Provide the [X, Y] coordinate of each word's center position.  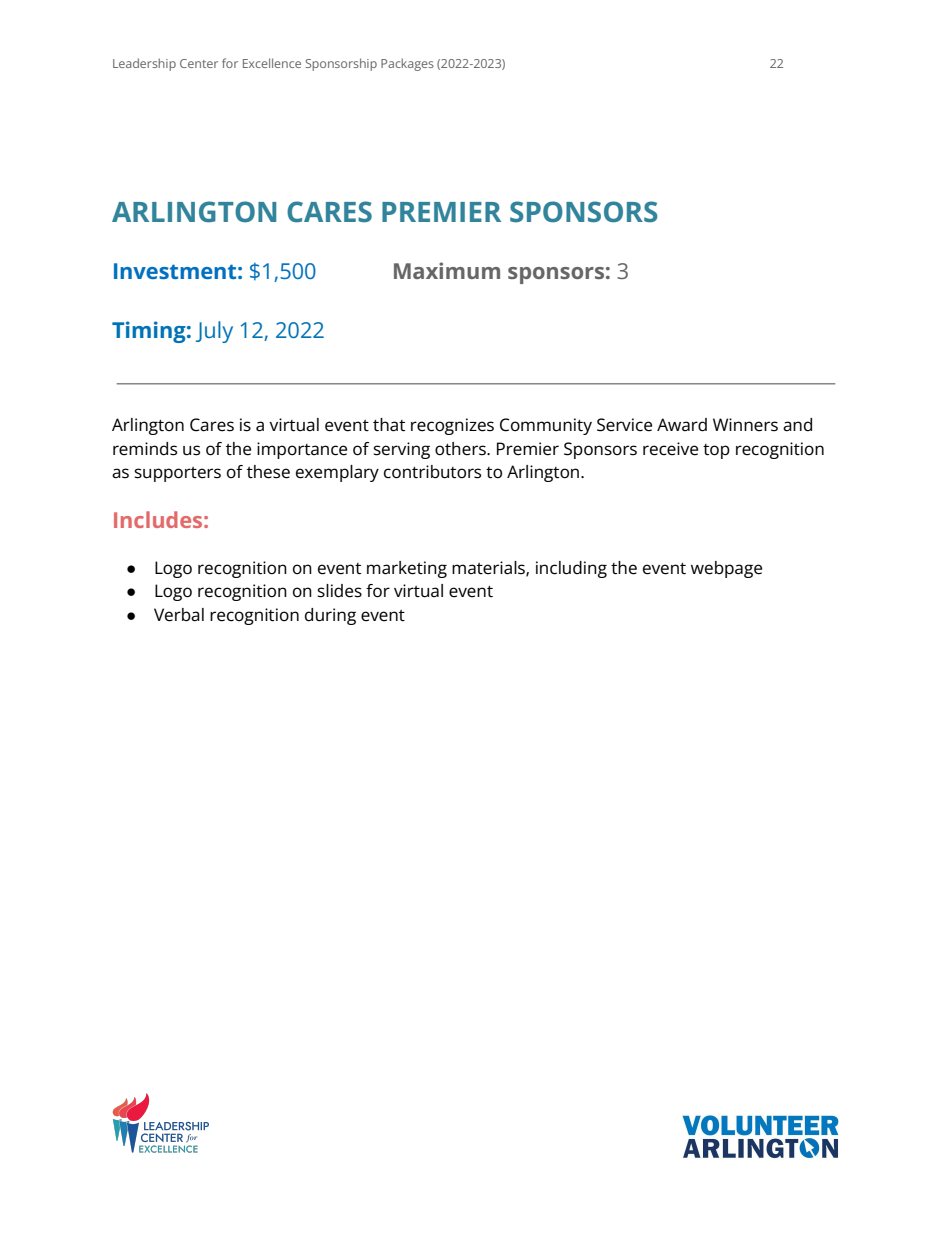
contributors [432, 472]
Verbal [179, 615]
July [214, 332]
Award [682, 425]
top [716, 451]
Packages [407, 64]
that [389, 425]
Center [199, 63]
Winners [745, 425]
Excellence [272, 63]
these [268, 472]
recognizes [452, 426]
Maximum [447, 270]
